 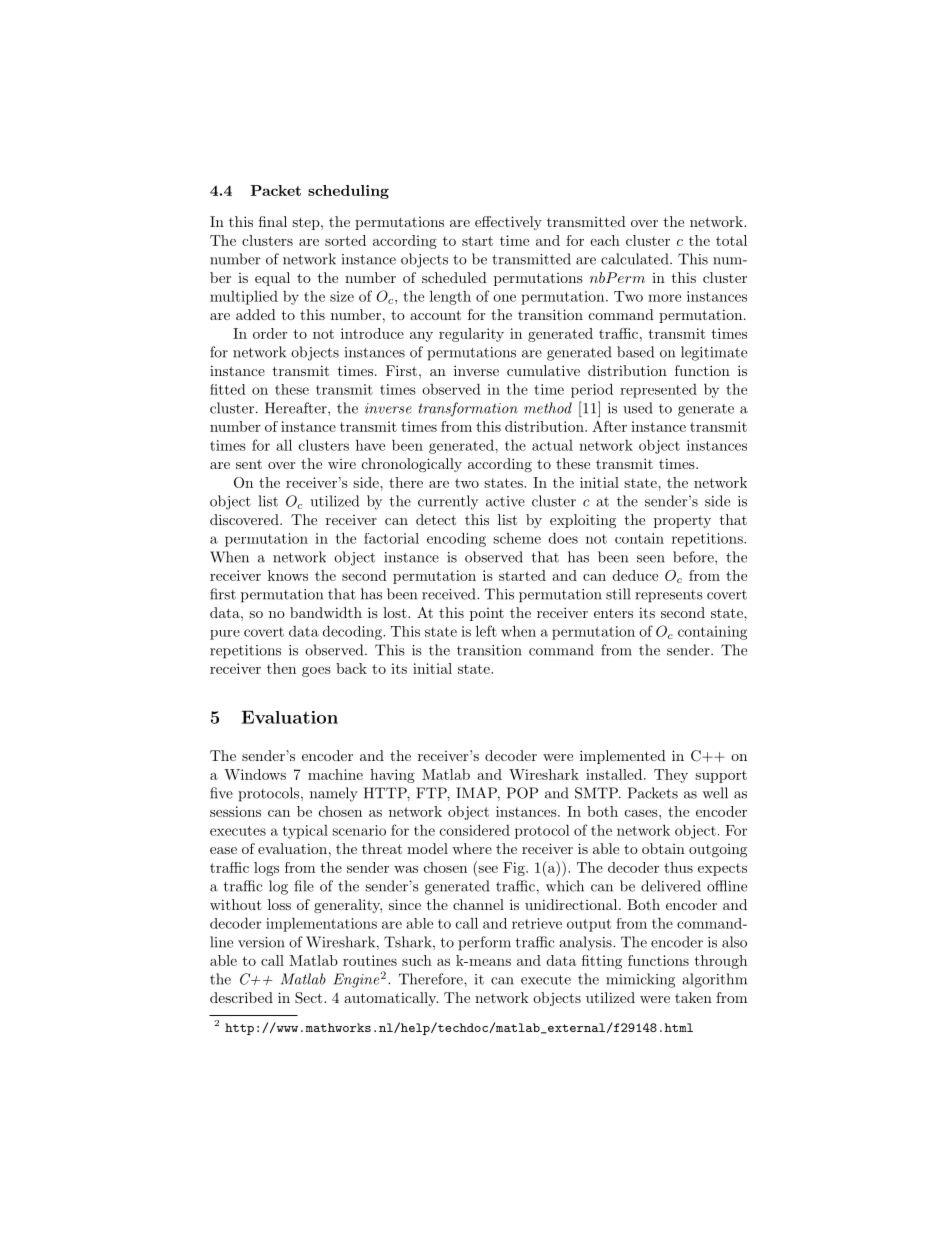 I want to click on final, so click(x=273, y=221).
